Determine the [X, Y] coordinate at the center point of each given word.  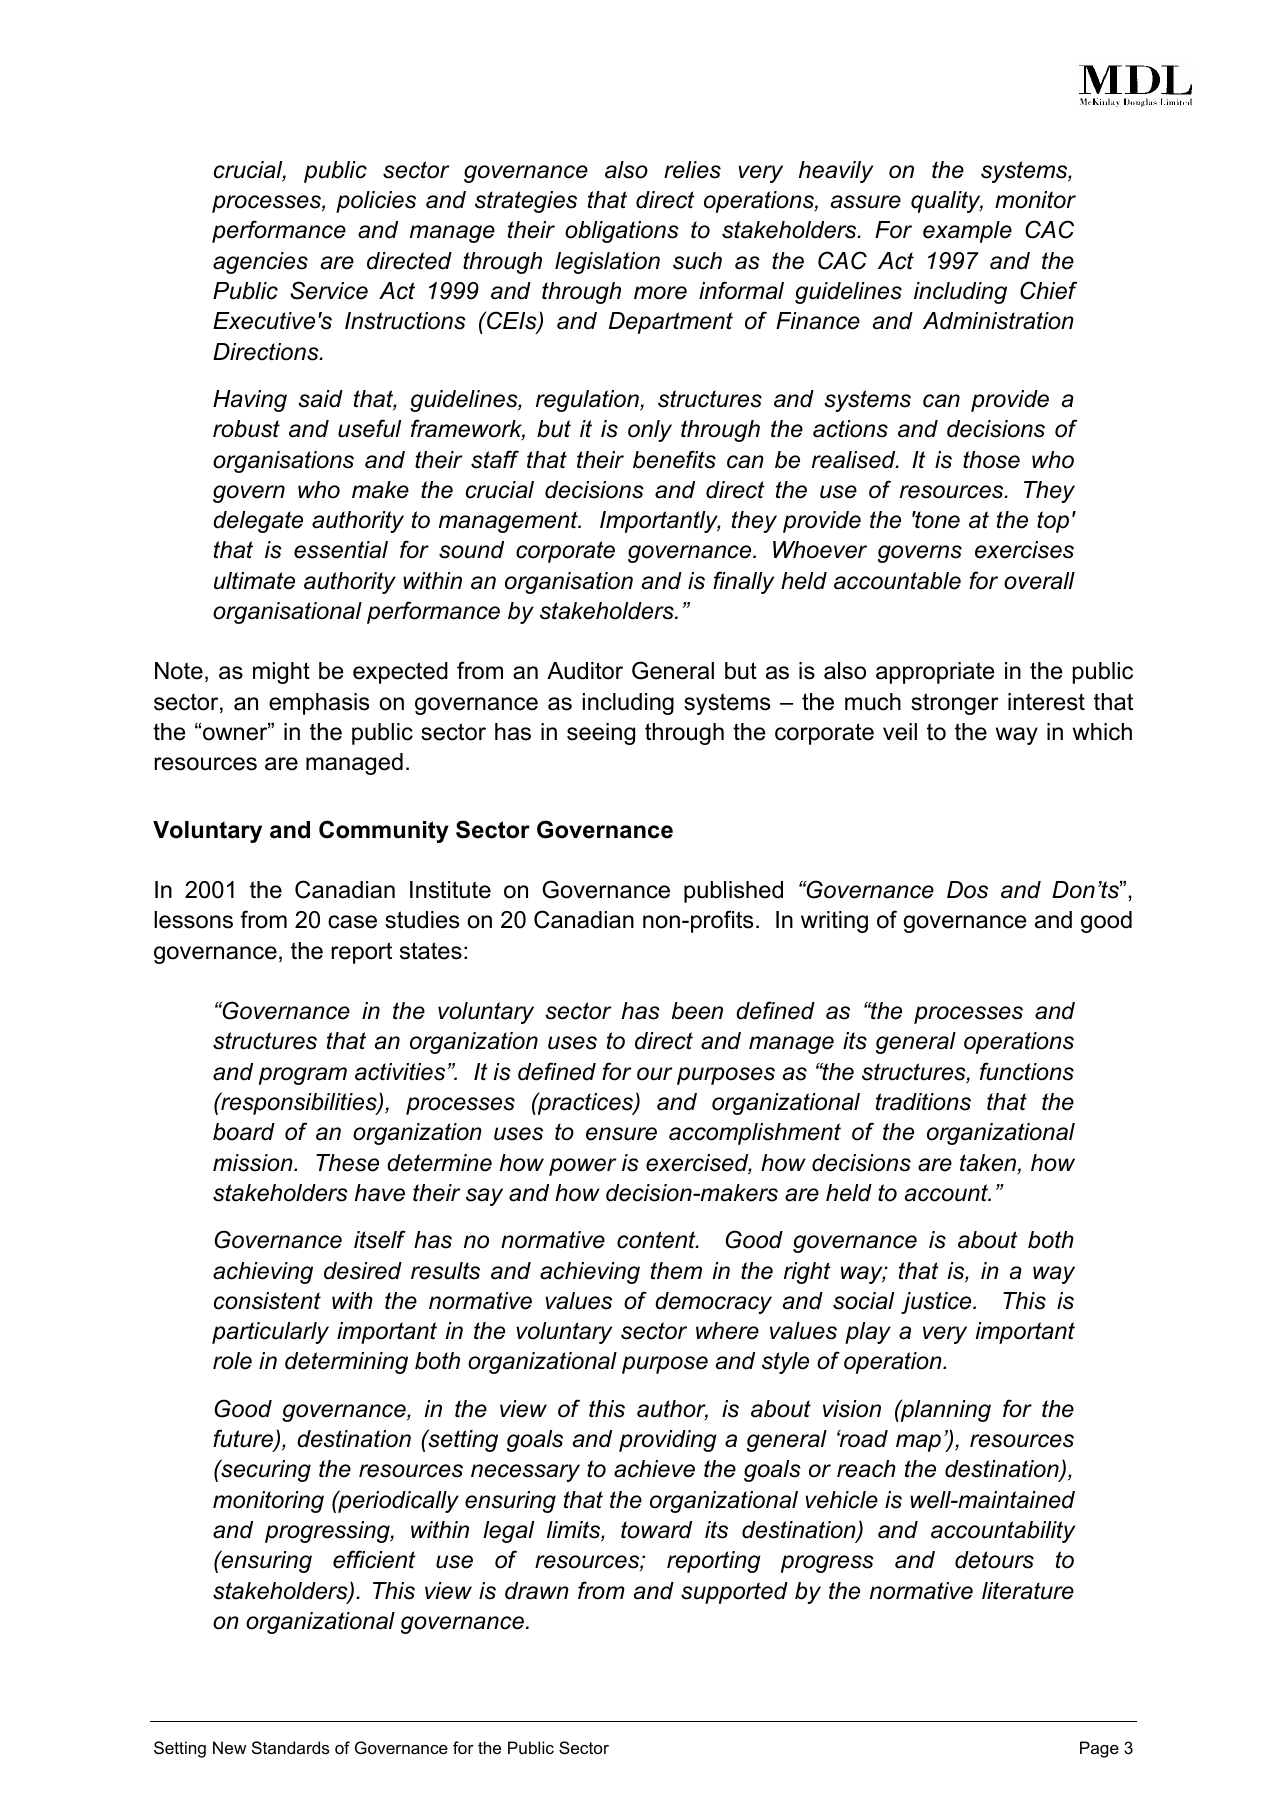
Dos [967, 890]
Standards [290, 1747]
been [697, 1011]
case [352, 922]
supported [734, 1593]
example [967, 232]
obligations [622, 232]
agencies [260, 263]
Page [1099, 1749]
